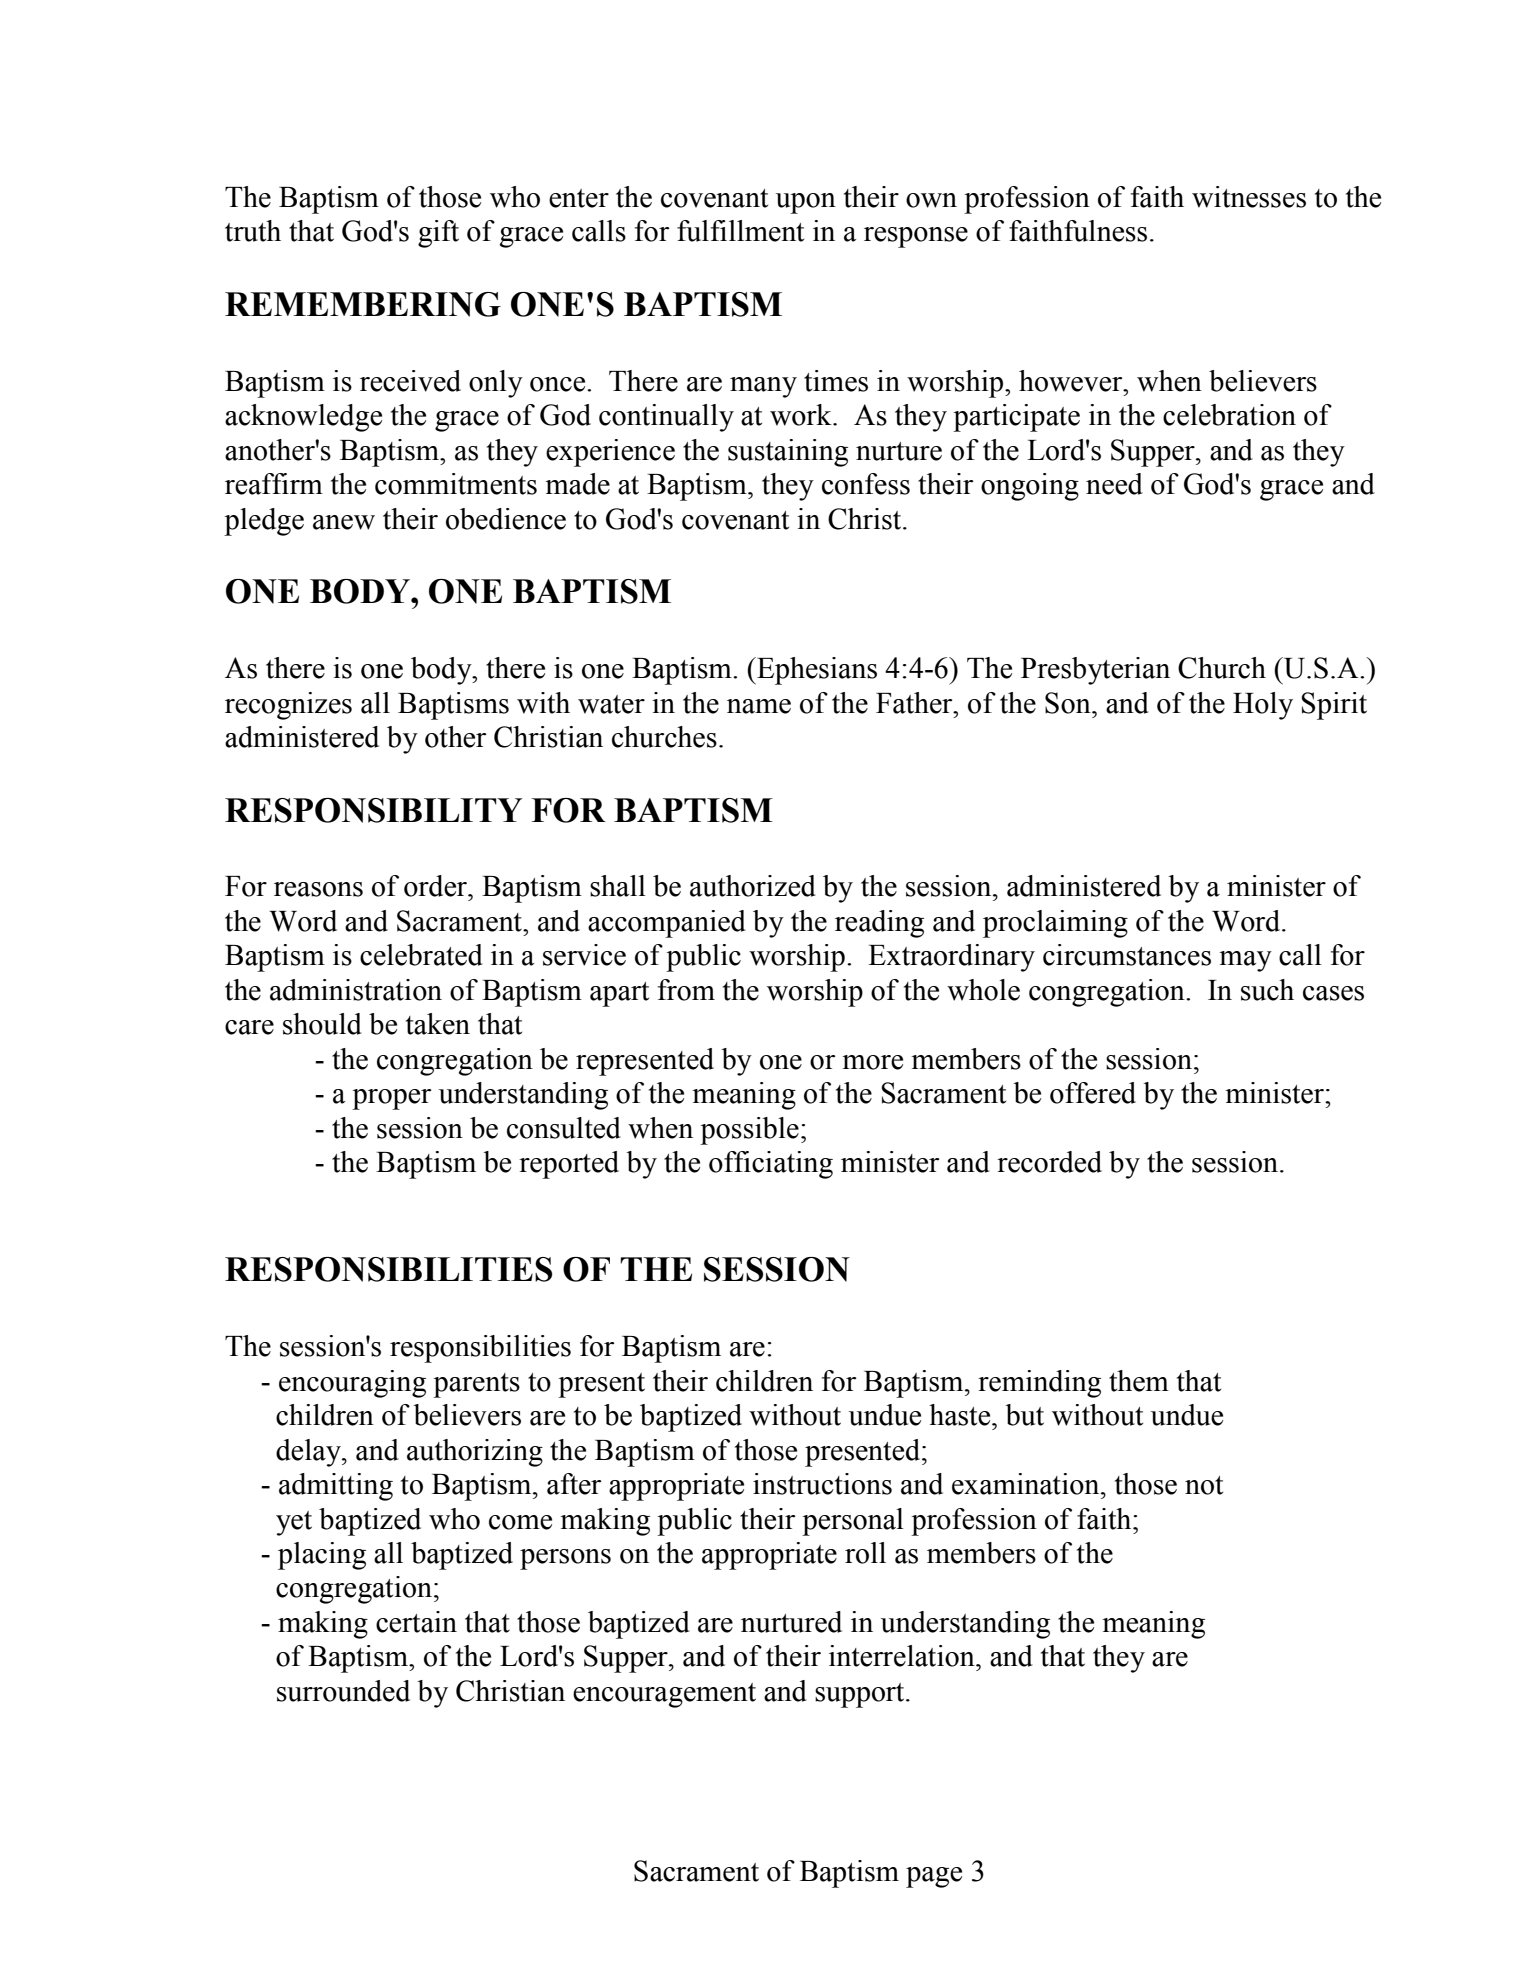 The width and height of the image is (1529, 1979). I want to click on gift, so click(438, 234).
